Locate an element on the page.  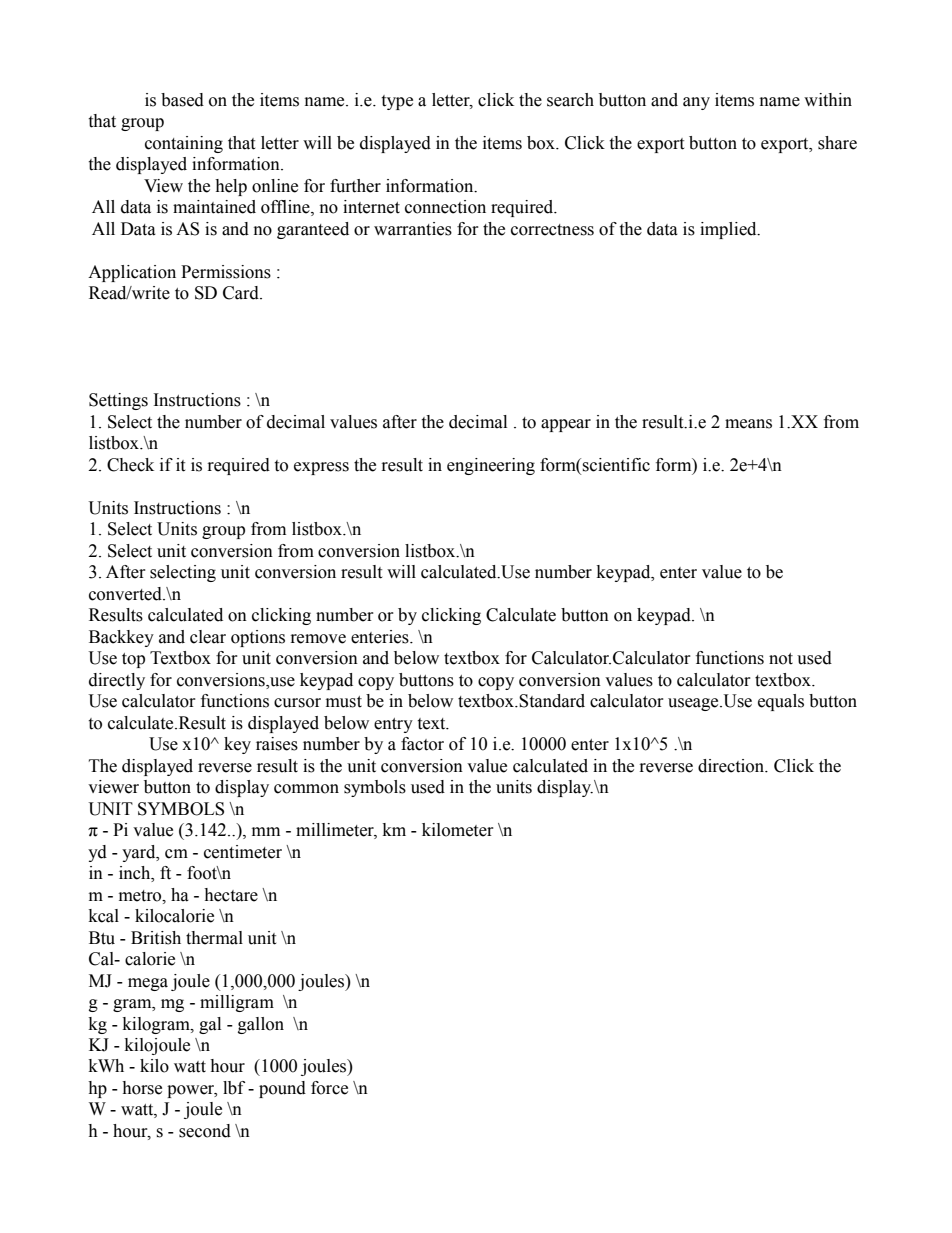
containing is located at coordinates (184, 144).
